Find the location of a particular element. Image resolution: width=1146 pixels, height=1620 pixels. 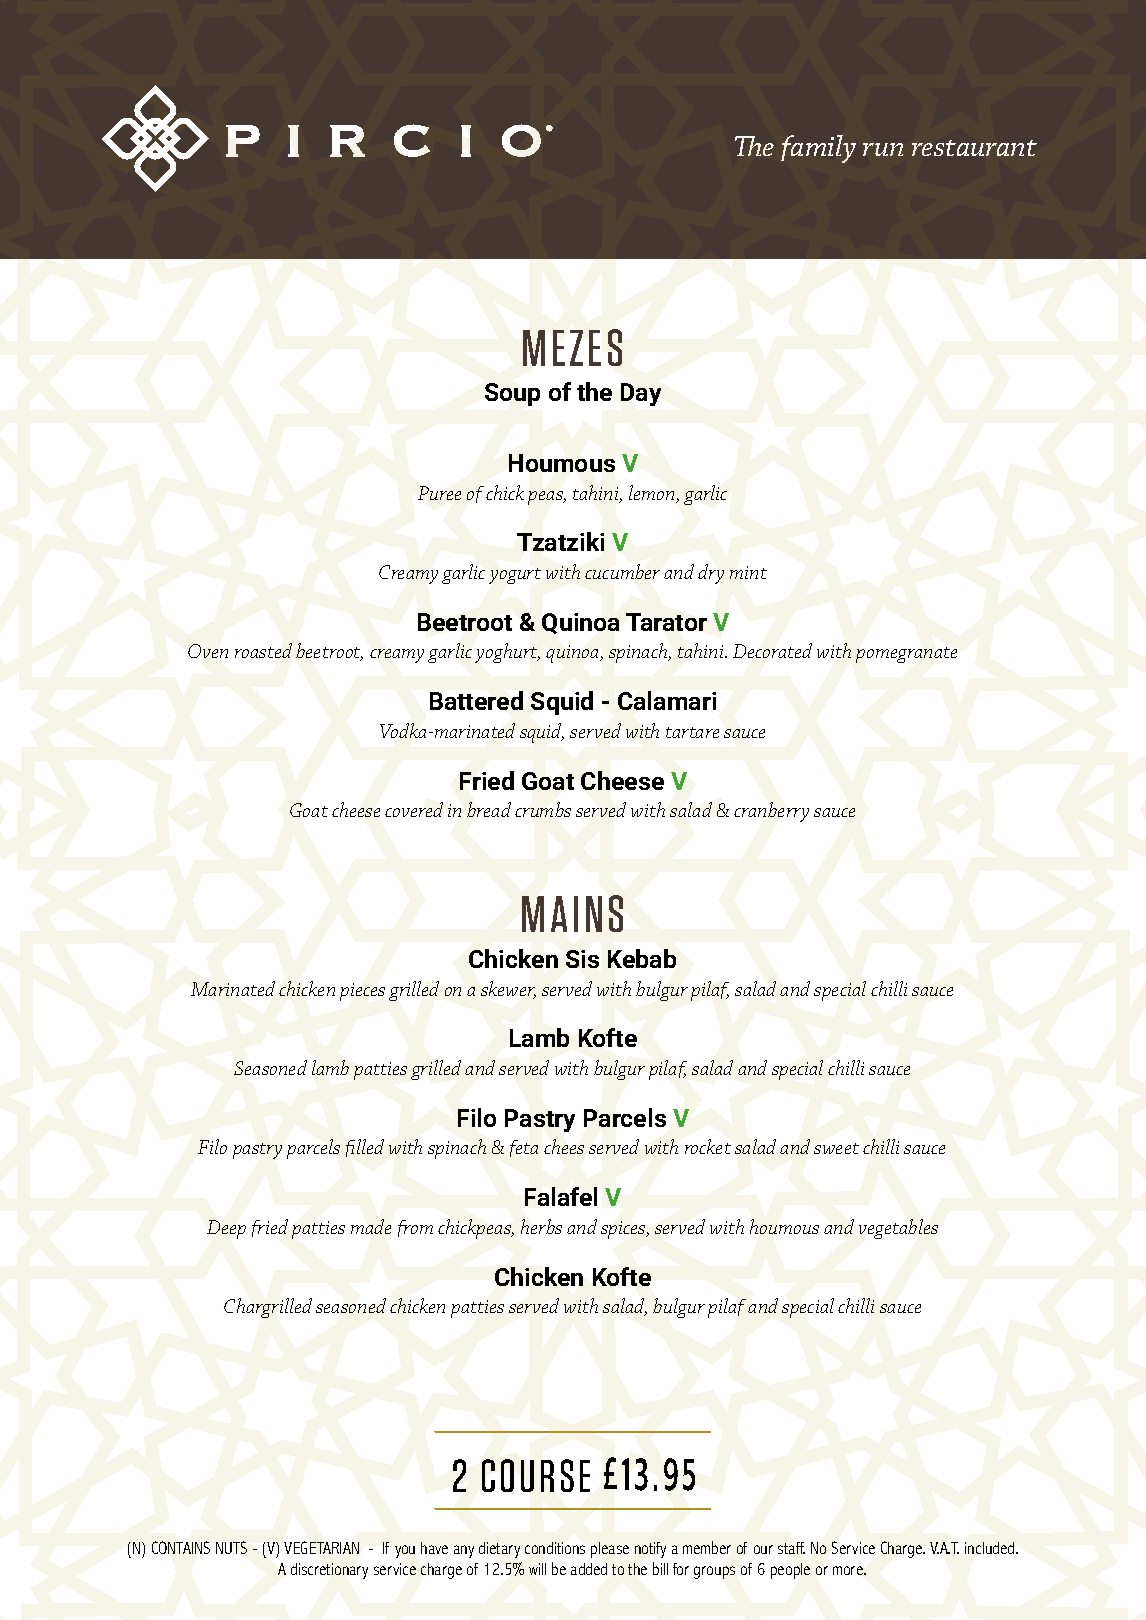

please is located at coordinates (610, 1550).
